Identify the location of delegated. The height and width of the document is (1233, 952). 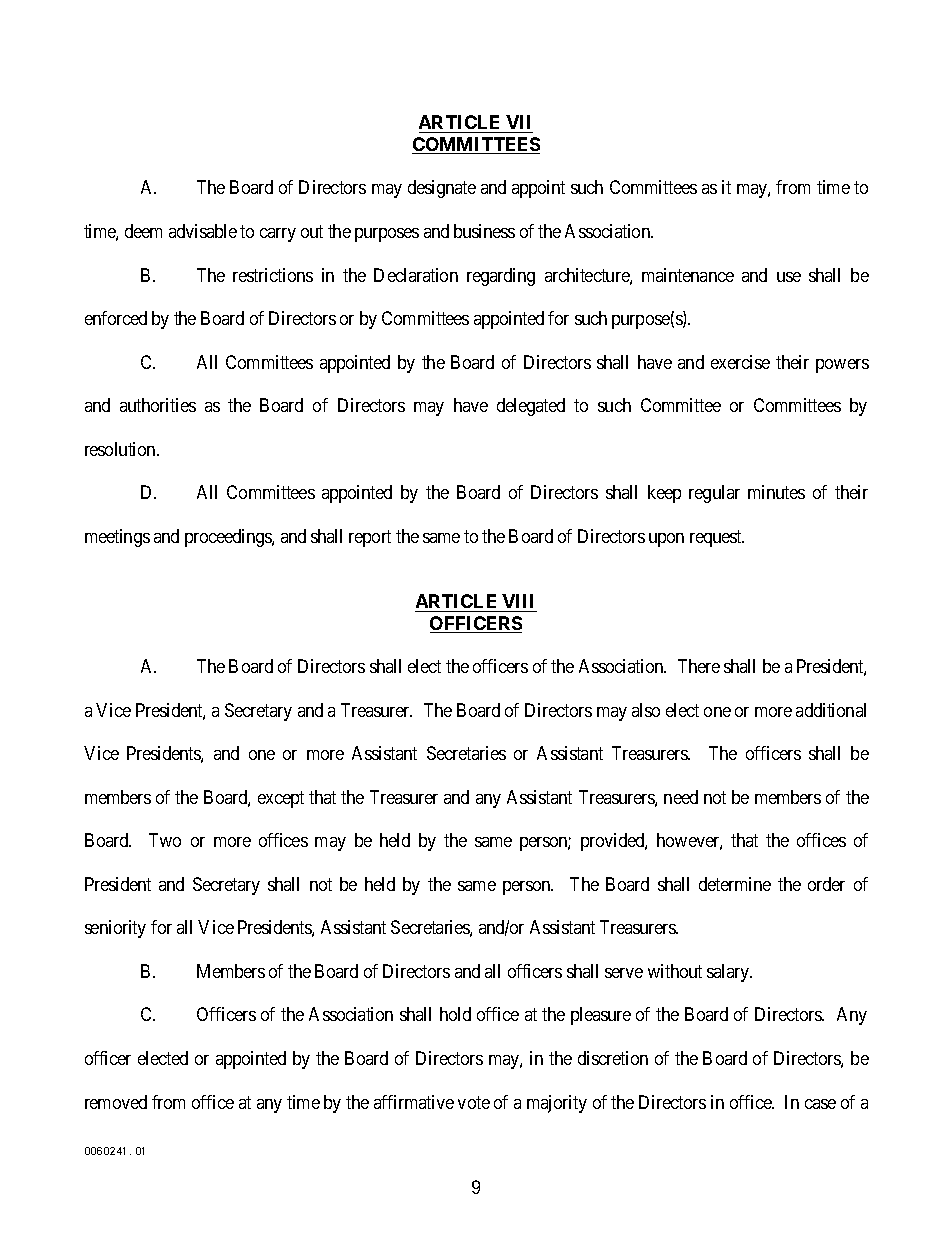
(531, 407).
